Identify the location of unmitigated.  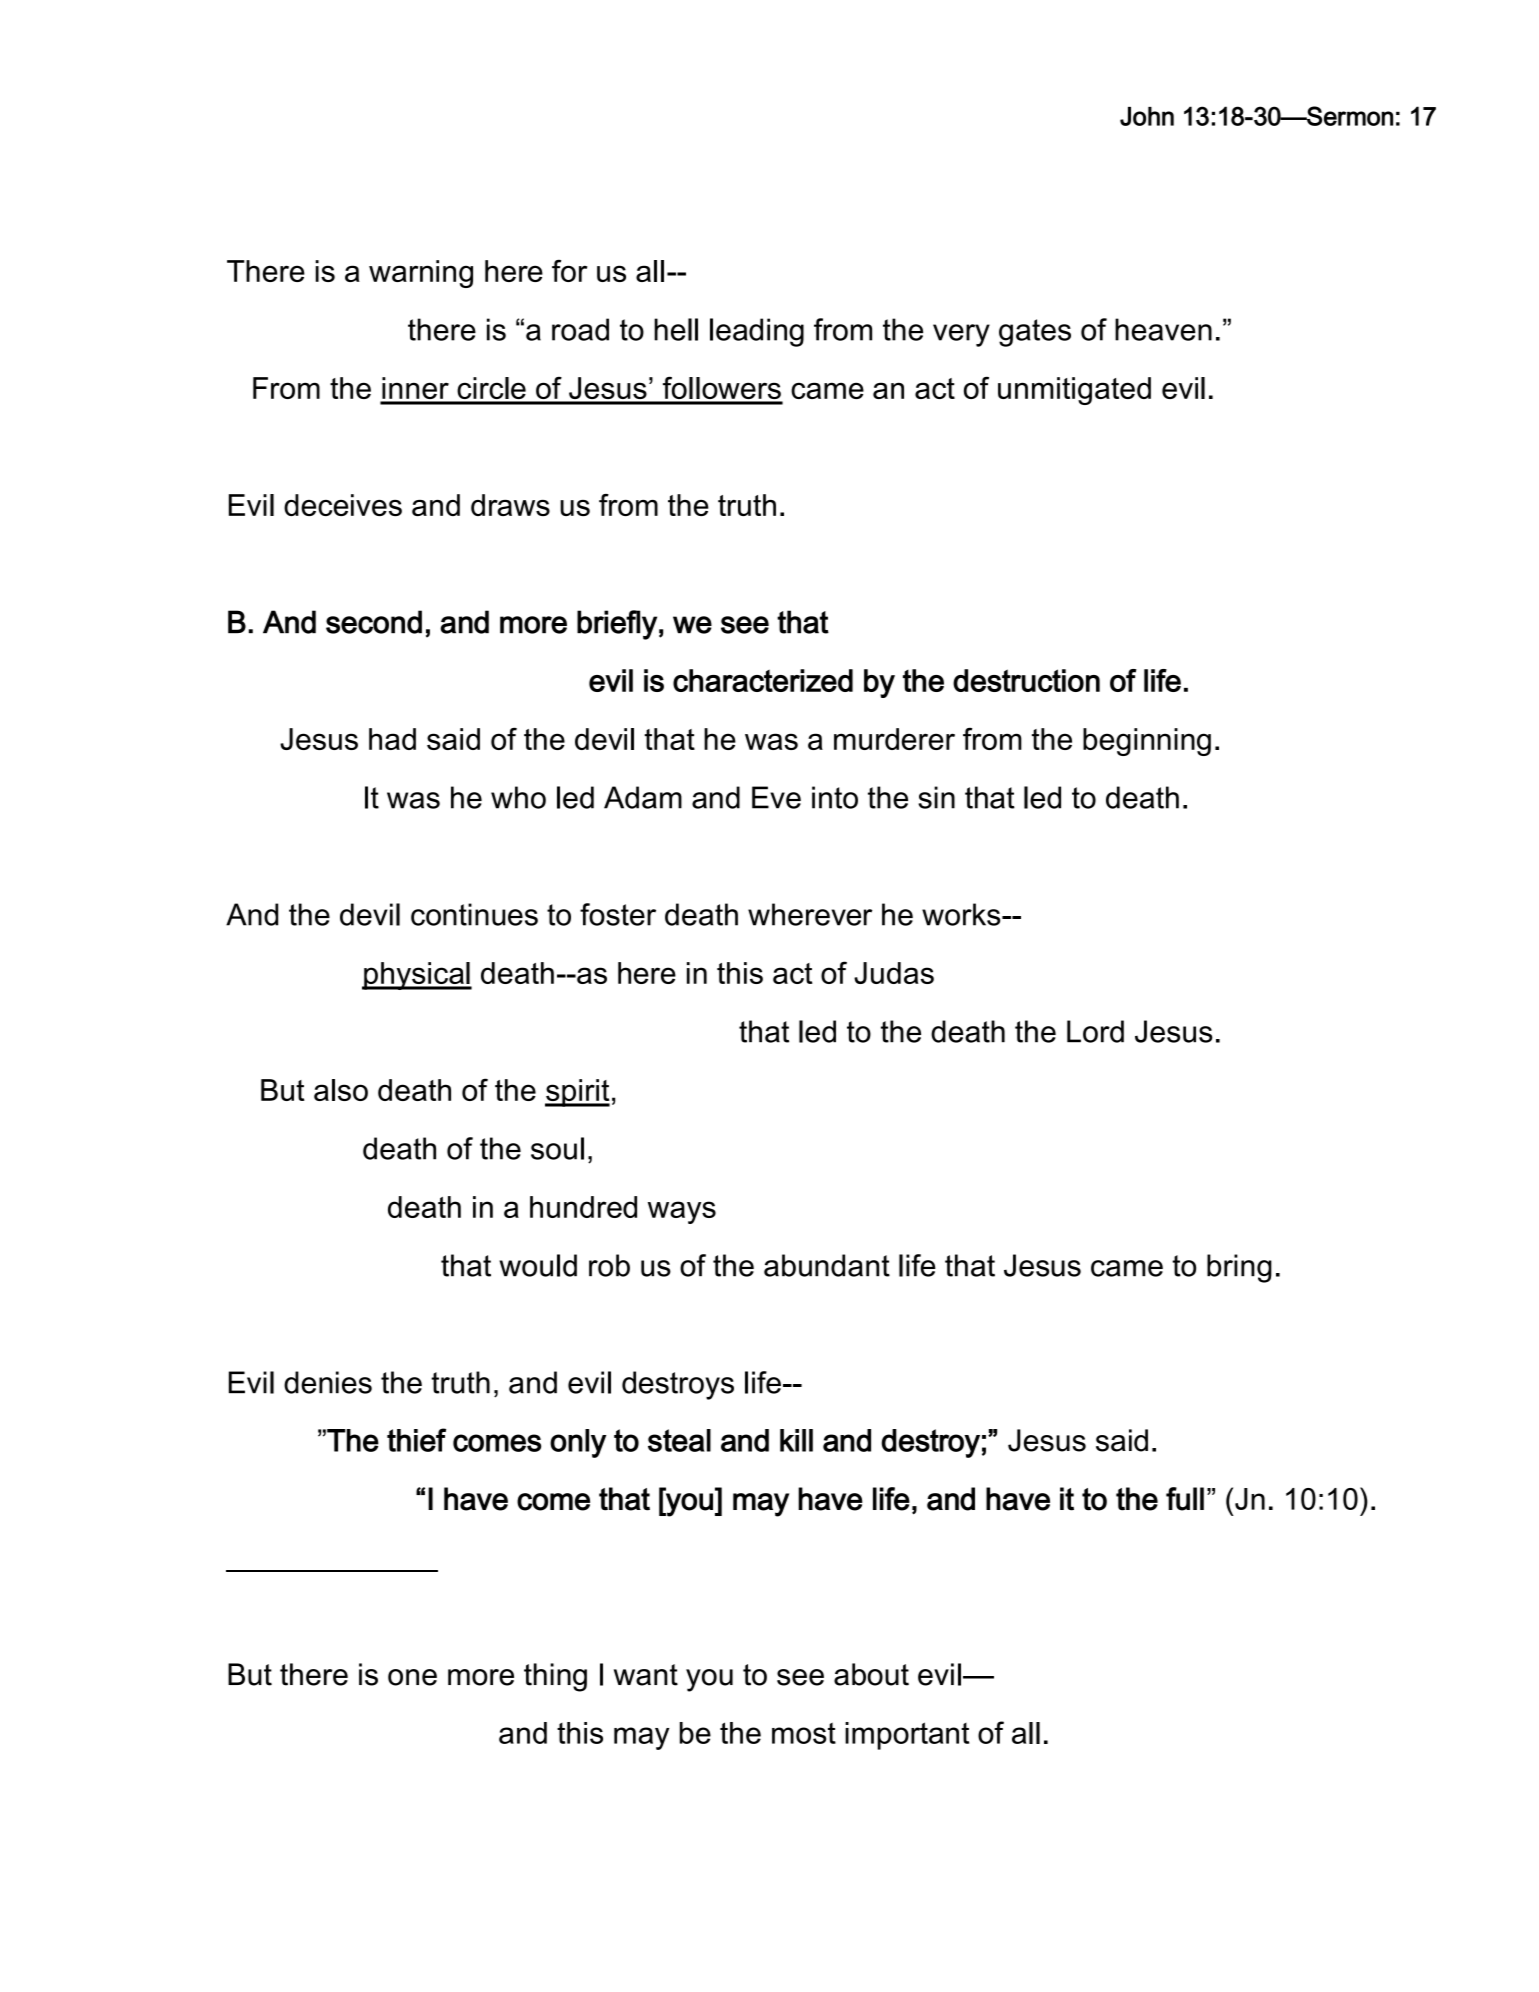
(1074, 391).
